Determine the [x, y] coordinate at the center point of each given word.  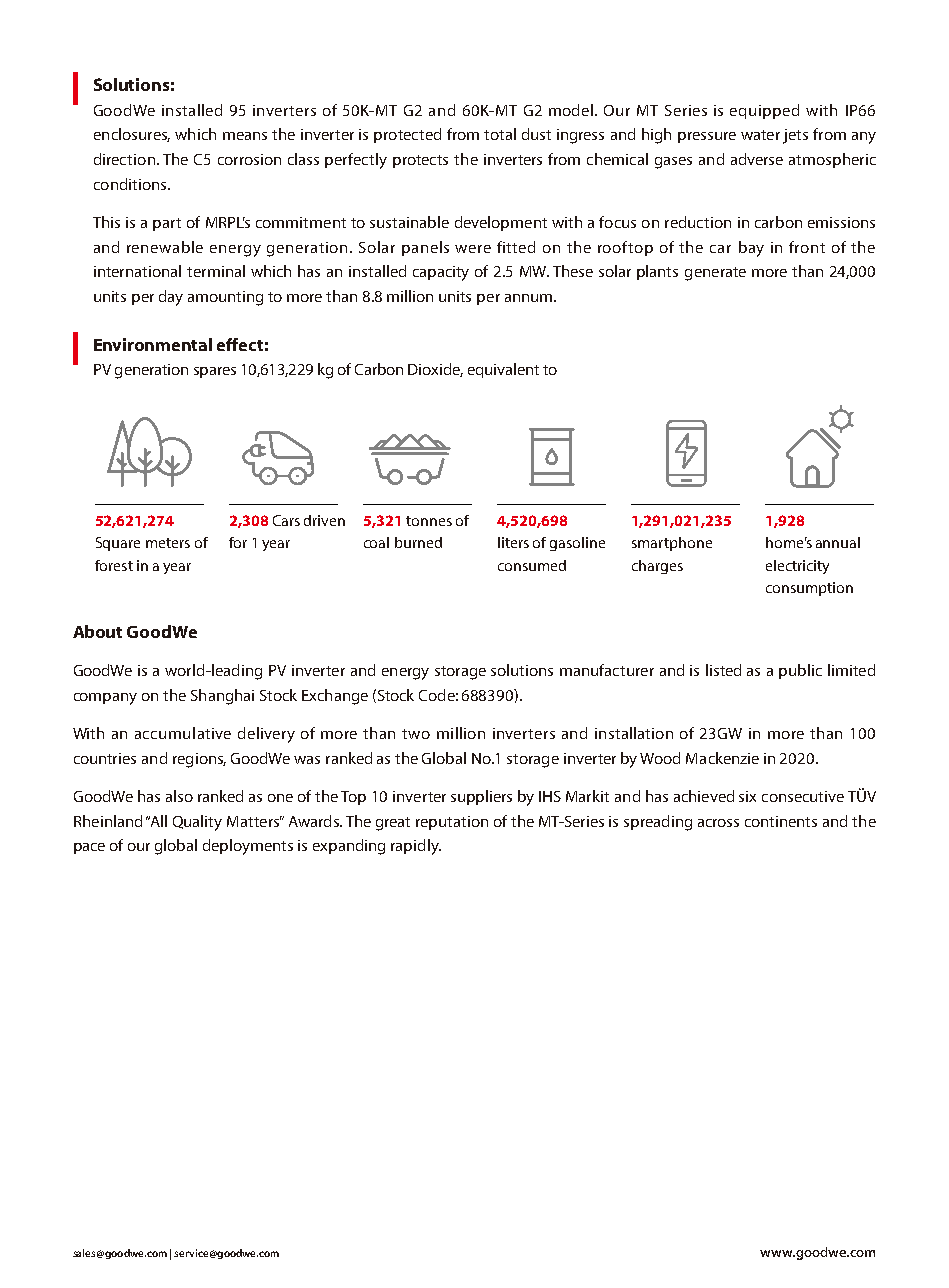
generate [715, 274]
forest [114, 565]
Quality [197, 823]
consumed [532, 565]
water [760, 135]
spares [215, 372]
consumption [809, 589]
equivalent [503, 370]
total [500, 134]
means [245, 136]
